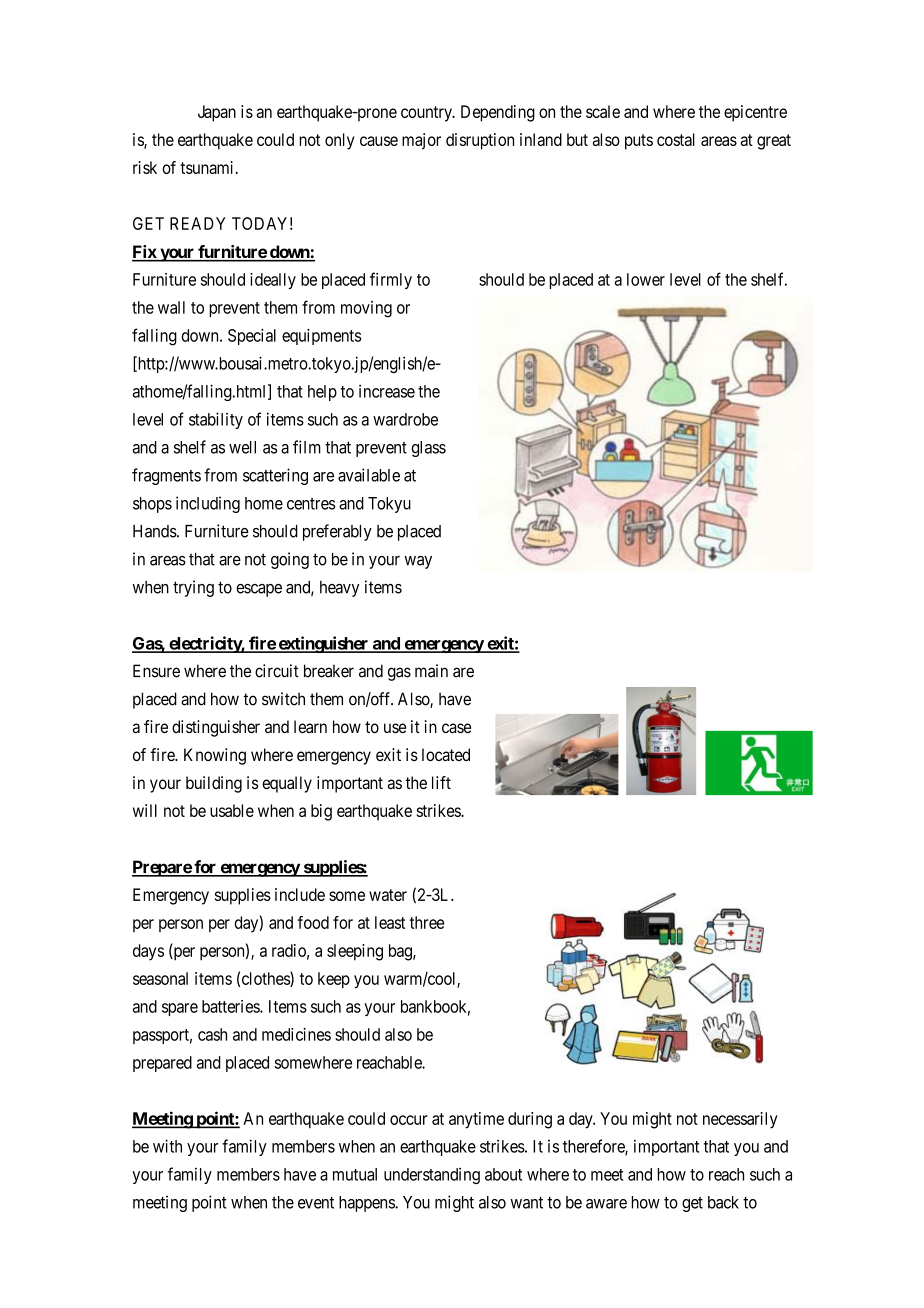  I want to click on with, so click(167, 1146).
